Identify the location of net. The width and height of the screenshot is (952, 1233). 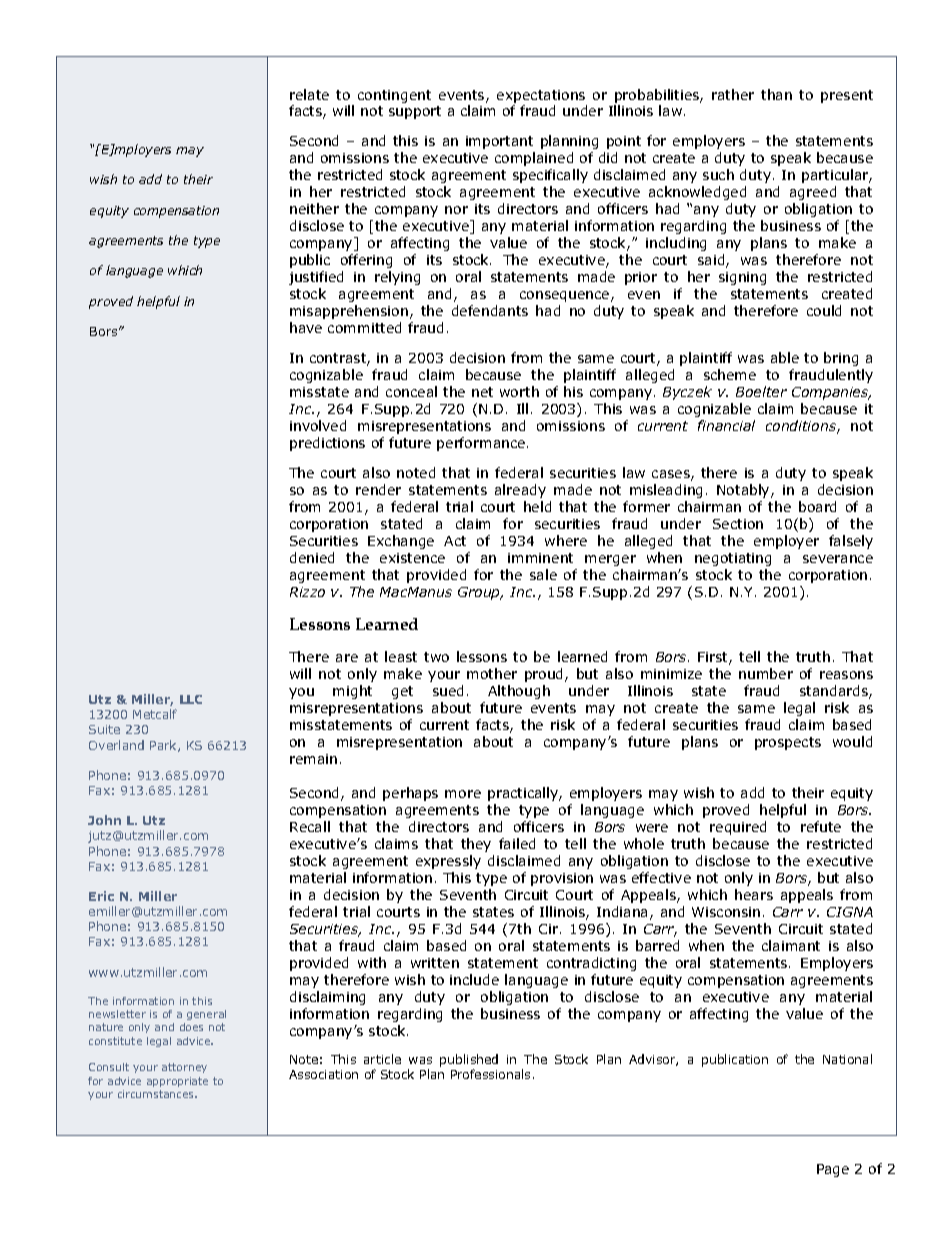
(482, 392).
